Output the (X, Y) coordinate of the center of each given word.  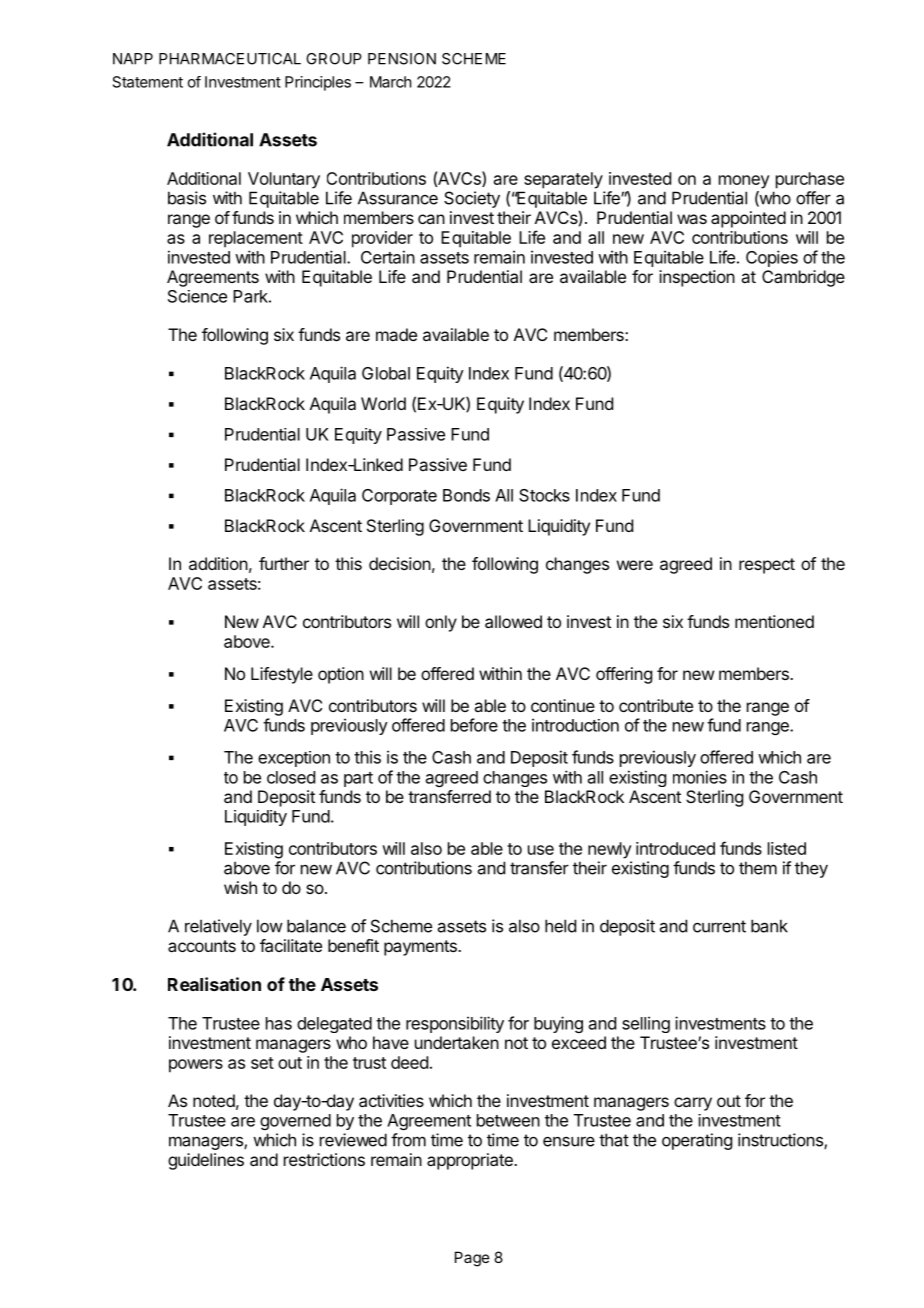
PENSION (402, 59)
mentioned (774, 621)
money (744, 182)
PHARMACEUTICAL (230, 59)
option (341, 675)
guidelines (206, 1161)
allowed (513, 621)
